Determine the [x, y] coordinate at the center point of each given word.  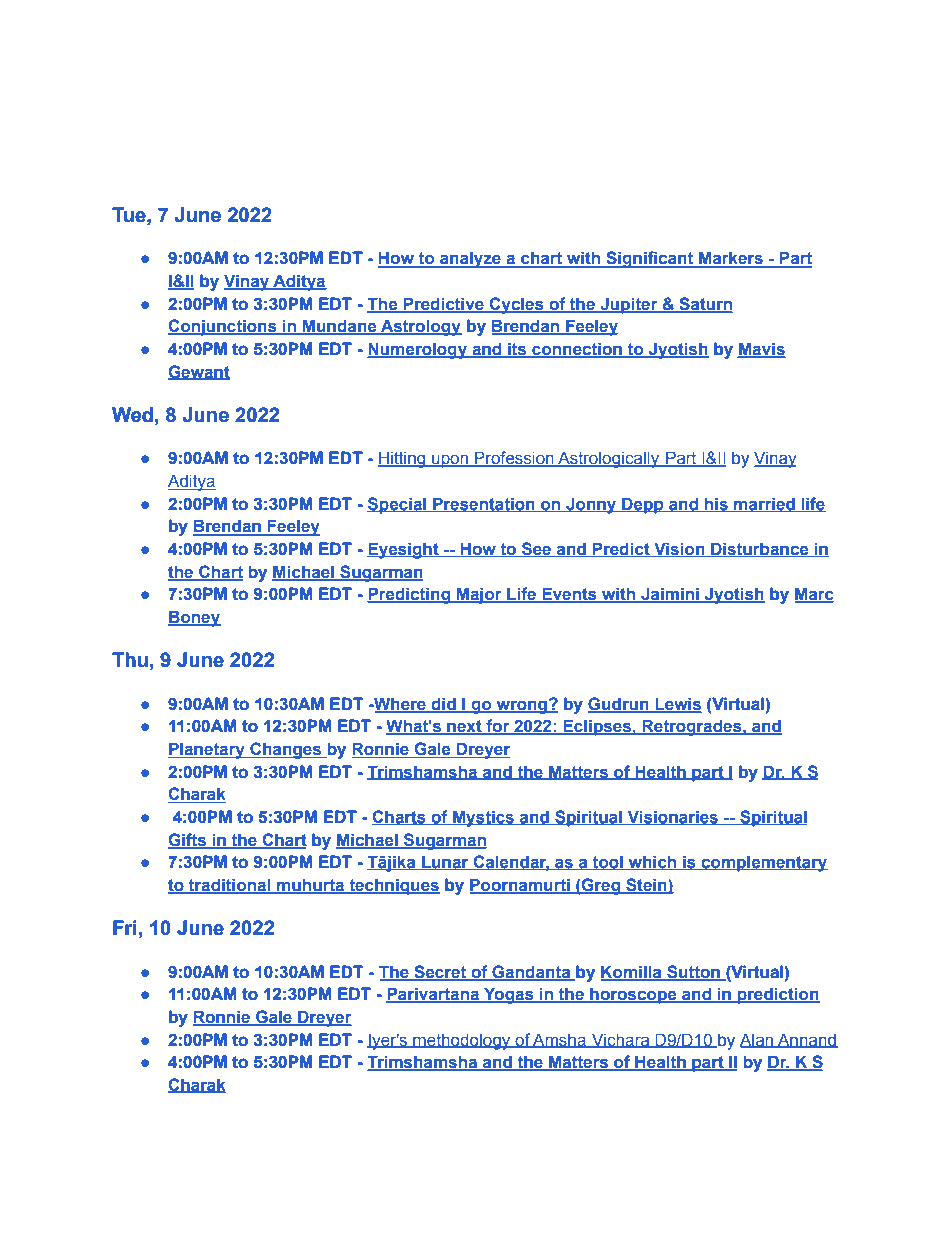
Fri [125, 927]
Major [479, 595]
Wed [132, 415]
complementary [763, 863]
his [716, 504]
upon [450, 461]
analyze [470, 259]
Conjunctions [223, 327]
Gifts [188, 840]
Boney [194, 618]
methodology [462, 1041]
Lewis [677, 704]
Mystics [483, 818]
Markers [731, 259]
